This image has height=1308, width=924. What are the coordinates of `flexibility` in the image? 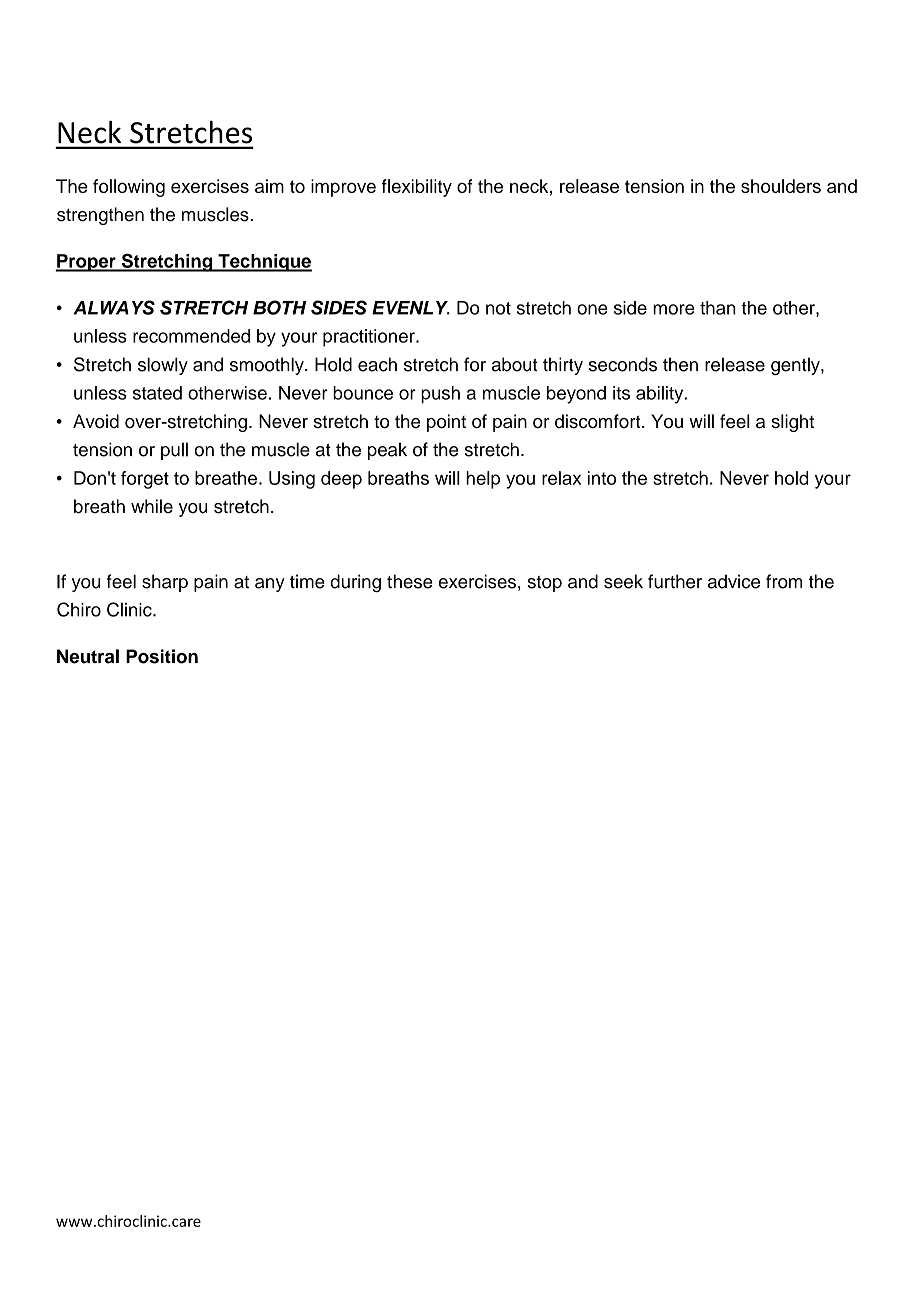 It's located at (417, 188).
